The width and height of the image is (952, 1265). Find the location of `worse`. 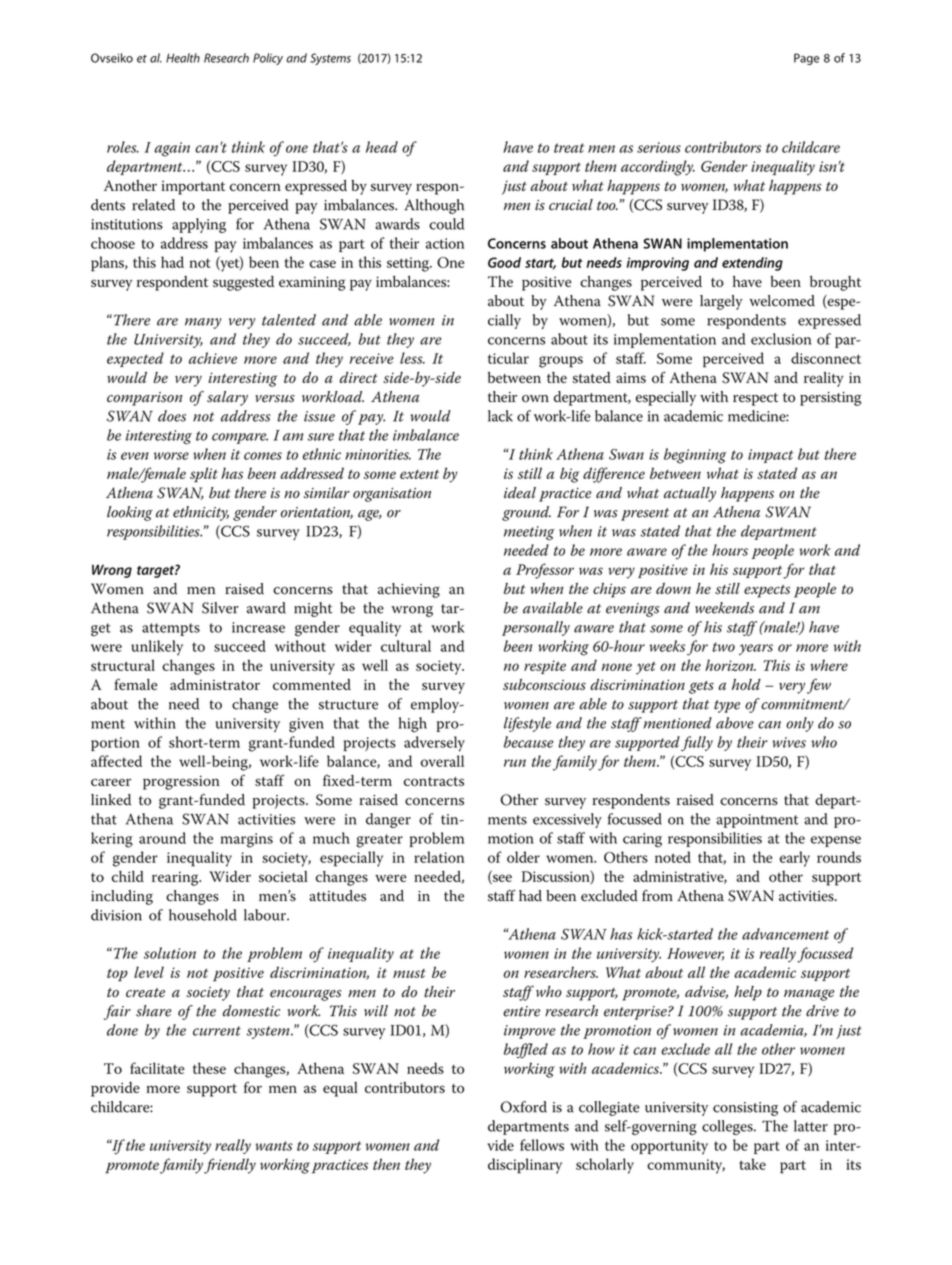

worse is located at coordinates (171, 456).
